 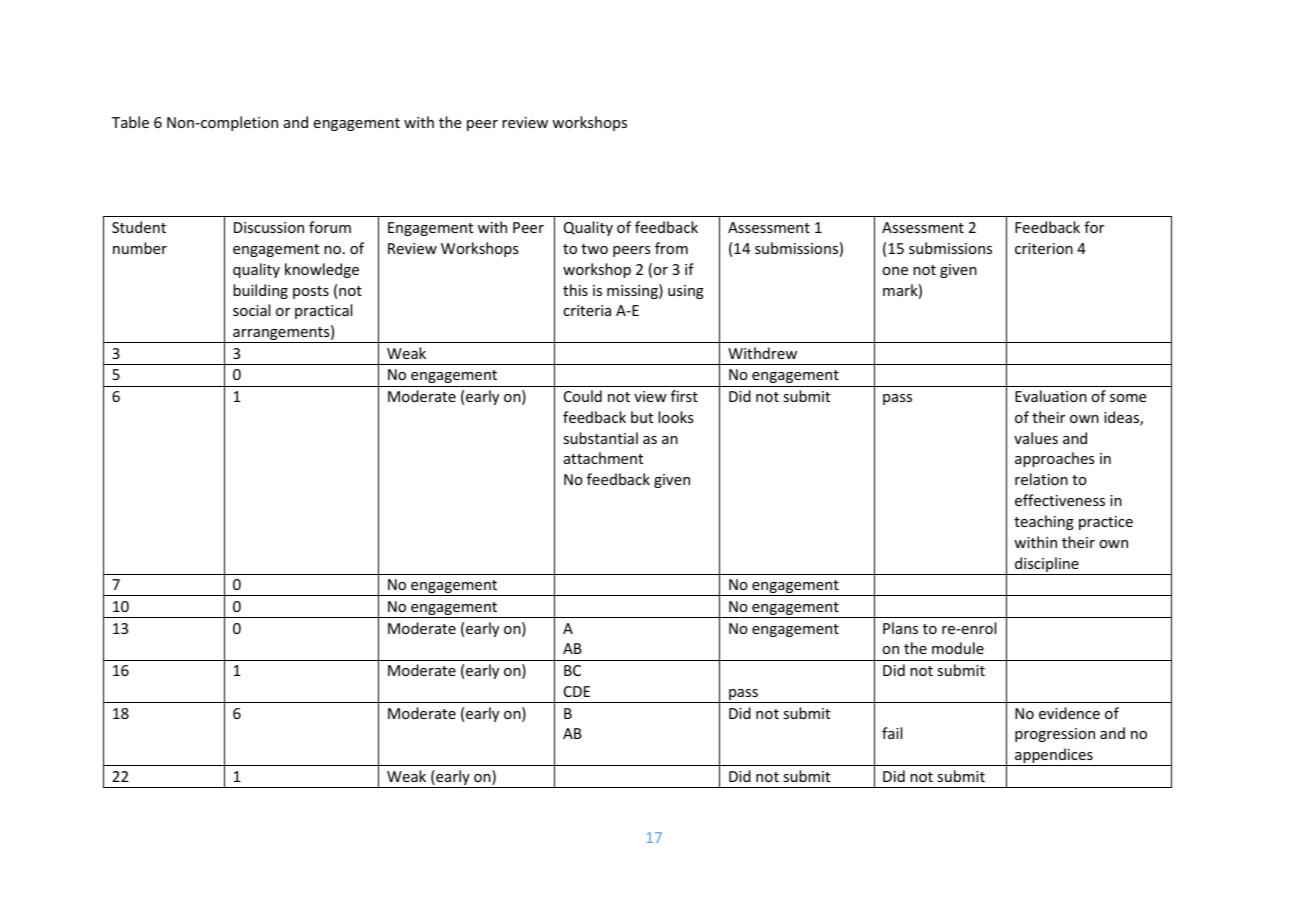 I want to click on Table, so click(x=130, y=122).
